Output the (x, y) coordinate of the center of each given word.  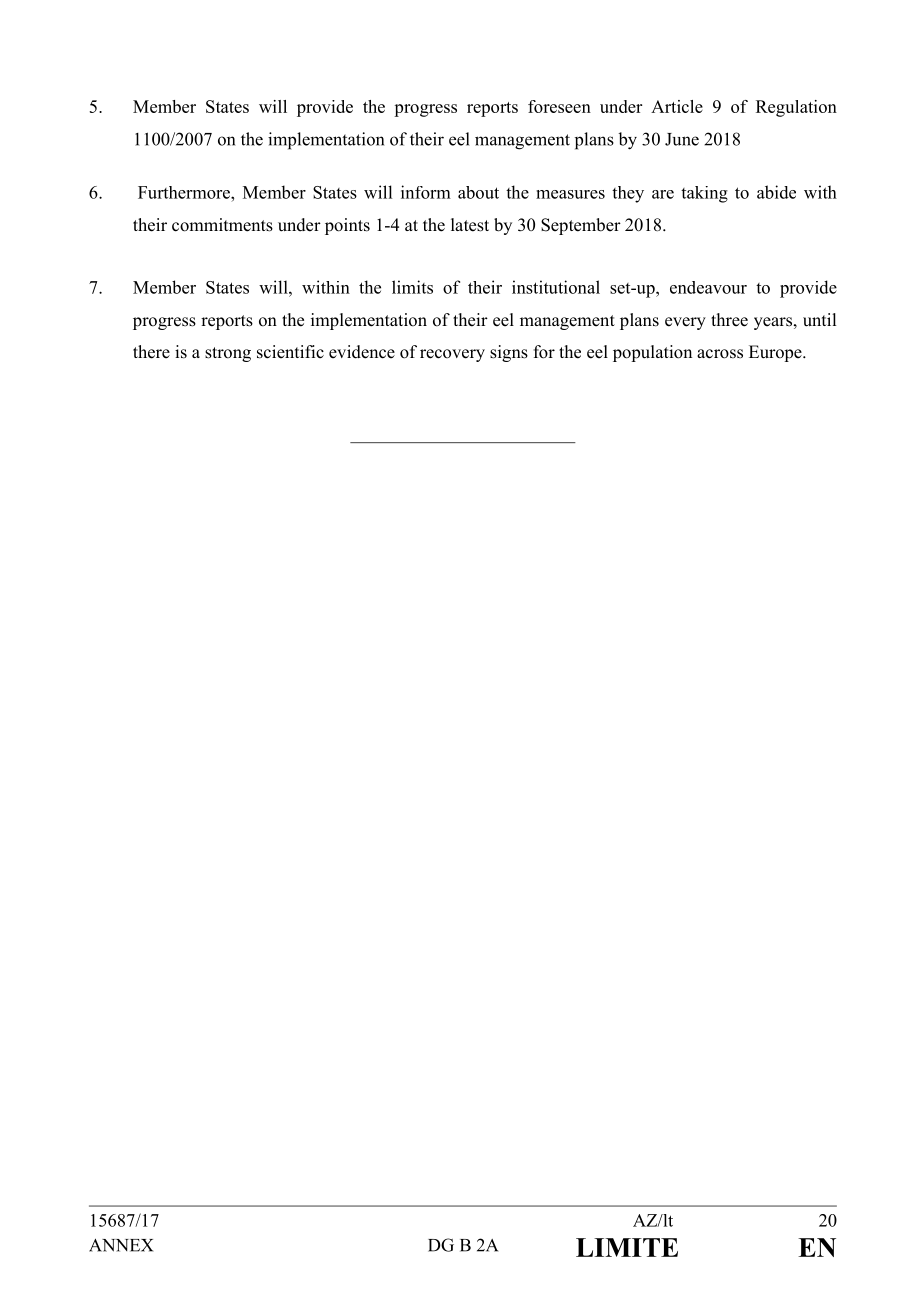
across (720, 354)
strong (228, 354)
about (478, 192)
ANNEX (121, 1245)
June (682, 139)
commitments (222, 225)
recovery (452, 355)
